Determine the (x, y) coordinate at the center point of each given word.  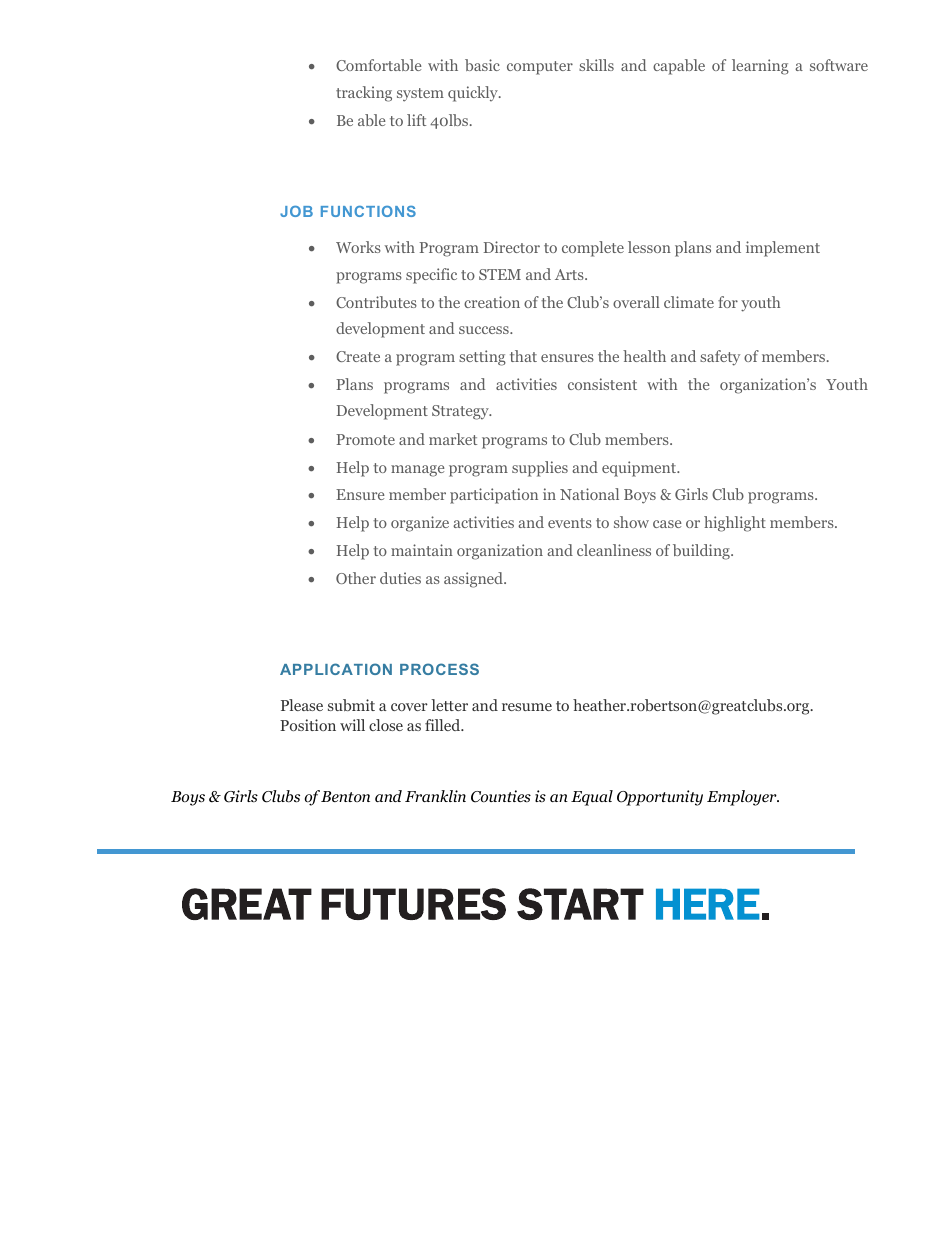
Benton (345, 796)
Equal (592, 798)
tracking (364, 94)
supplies (540, 469)
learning (760, 67)
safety (720, 358)
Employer (743, 798)
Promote (365, 439)
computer (540, 68)
